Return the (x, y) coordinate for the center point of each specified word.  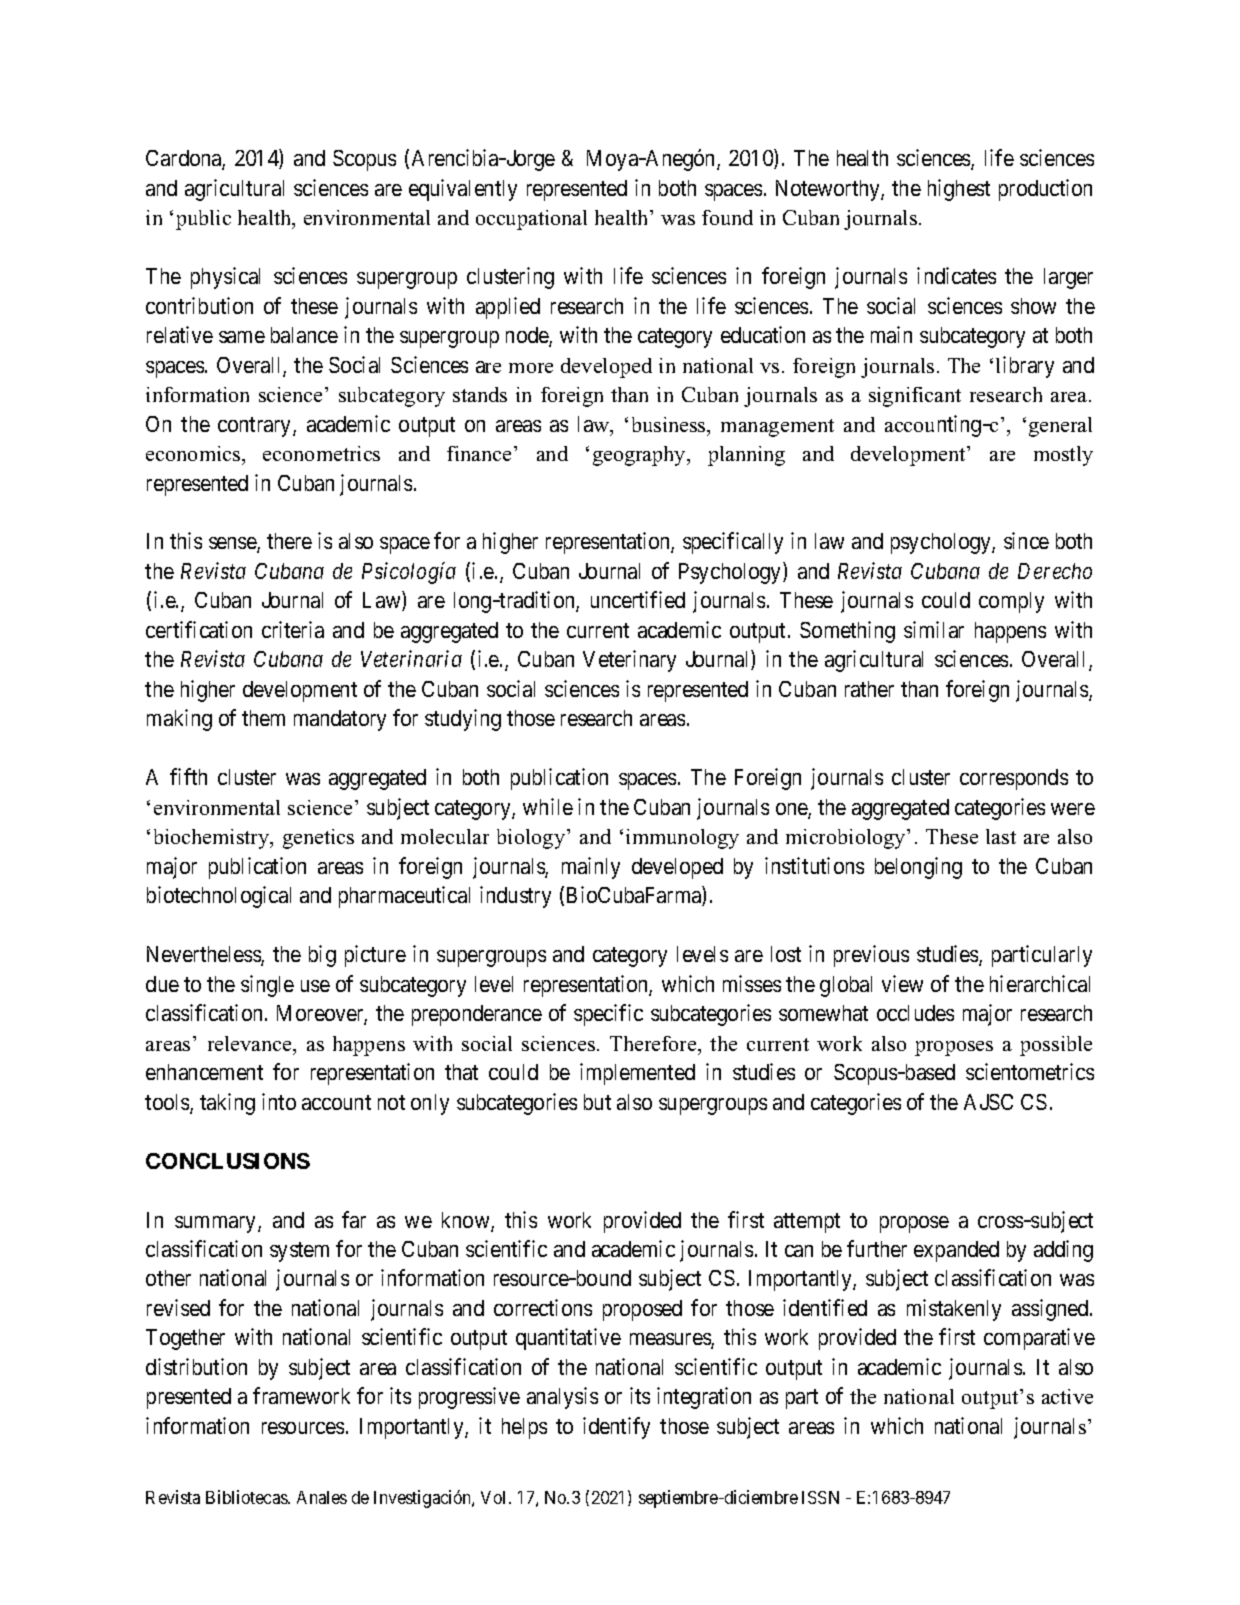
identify (616, 1428)
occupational (531, 220)
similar (934, 629)
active (1067, 1396)
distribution (196, 1366)
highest (959, 190)
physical (225, 278)
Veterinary (629, 661)
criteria (293, 629)
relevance (251, 1043)
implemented (637, 1074)
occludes (915, 1013)
